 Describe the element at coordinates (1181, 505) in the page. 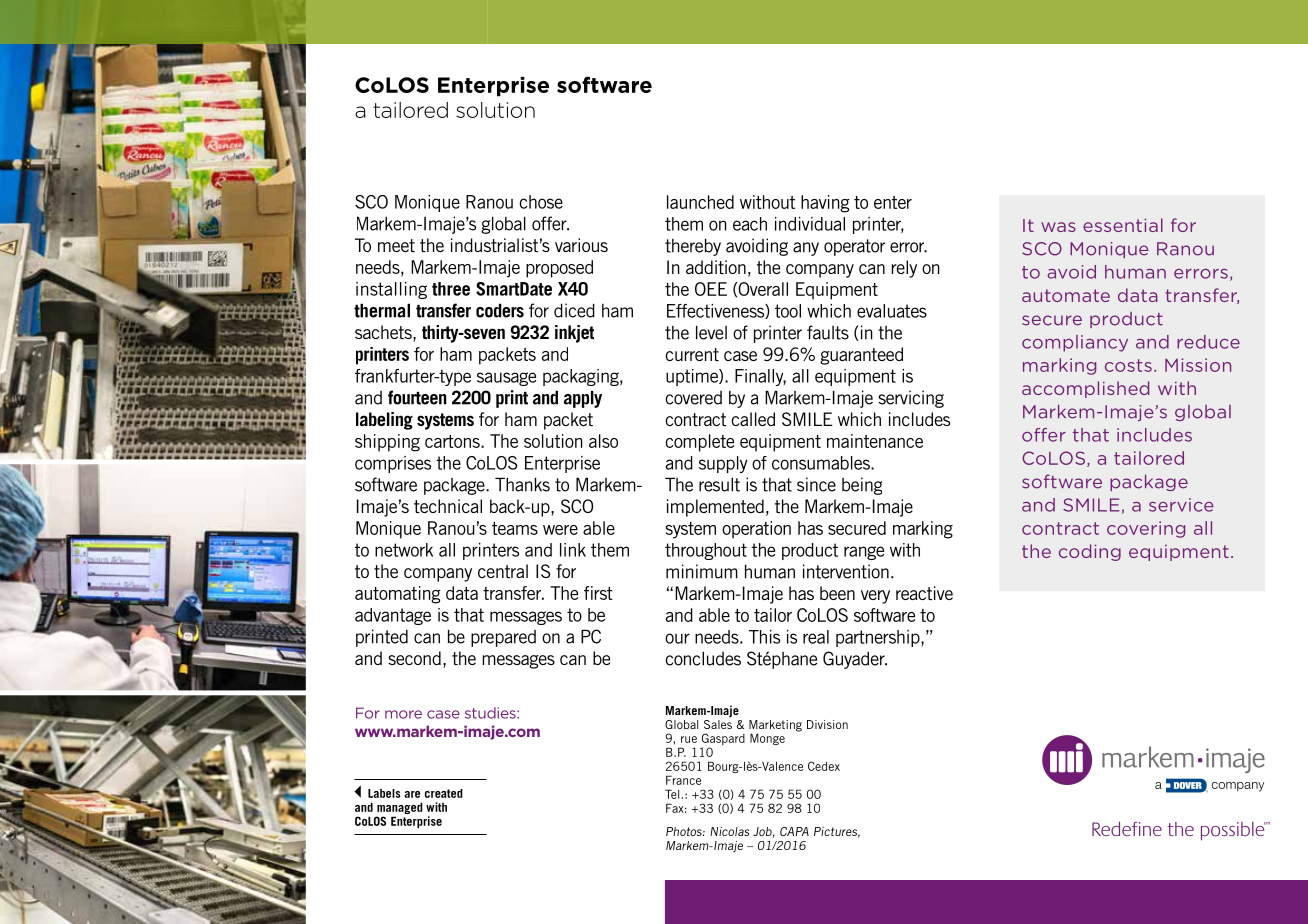

I see `service` at that location.
